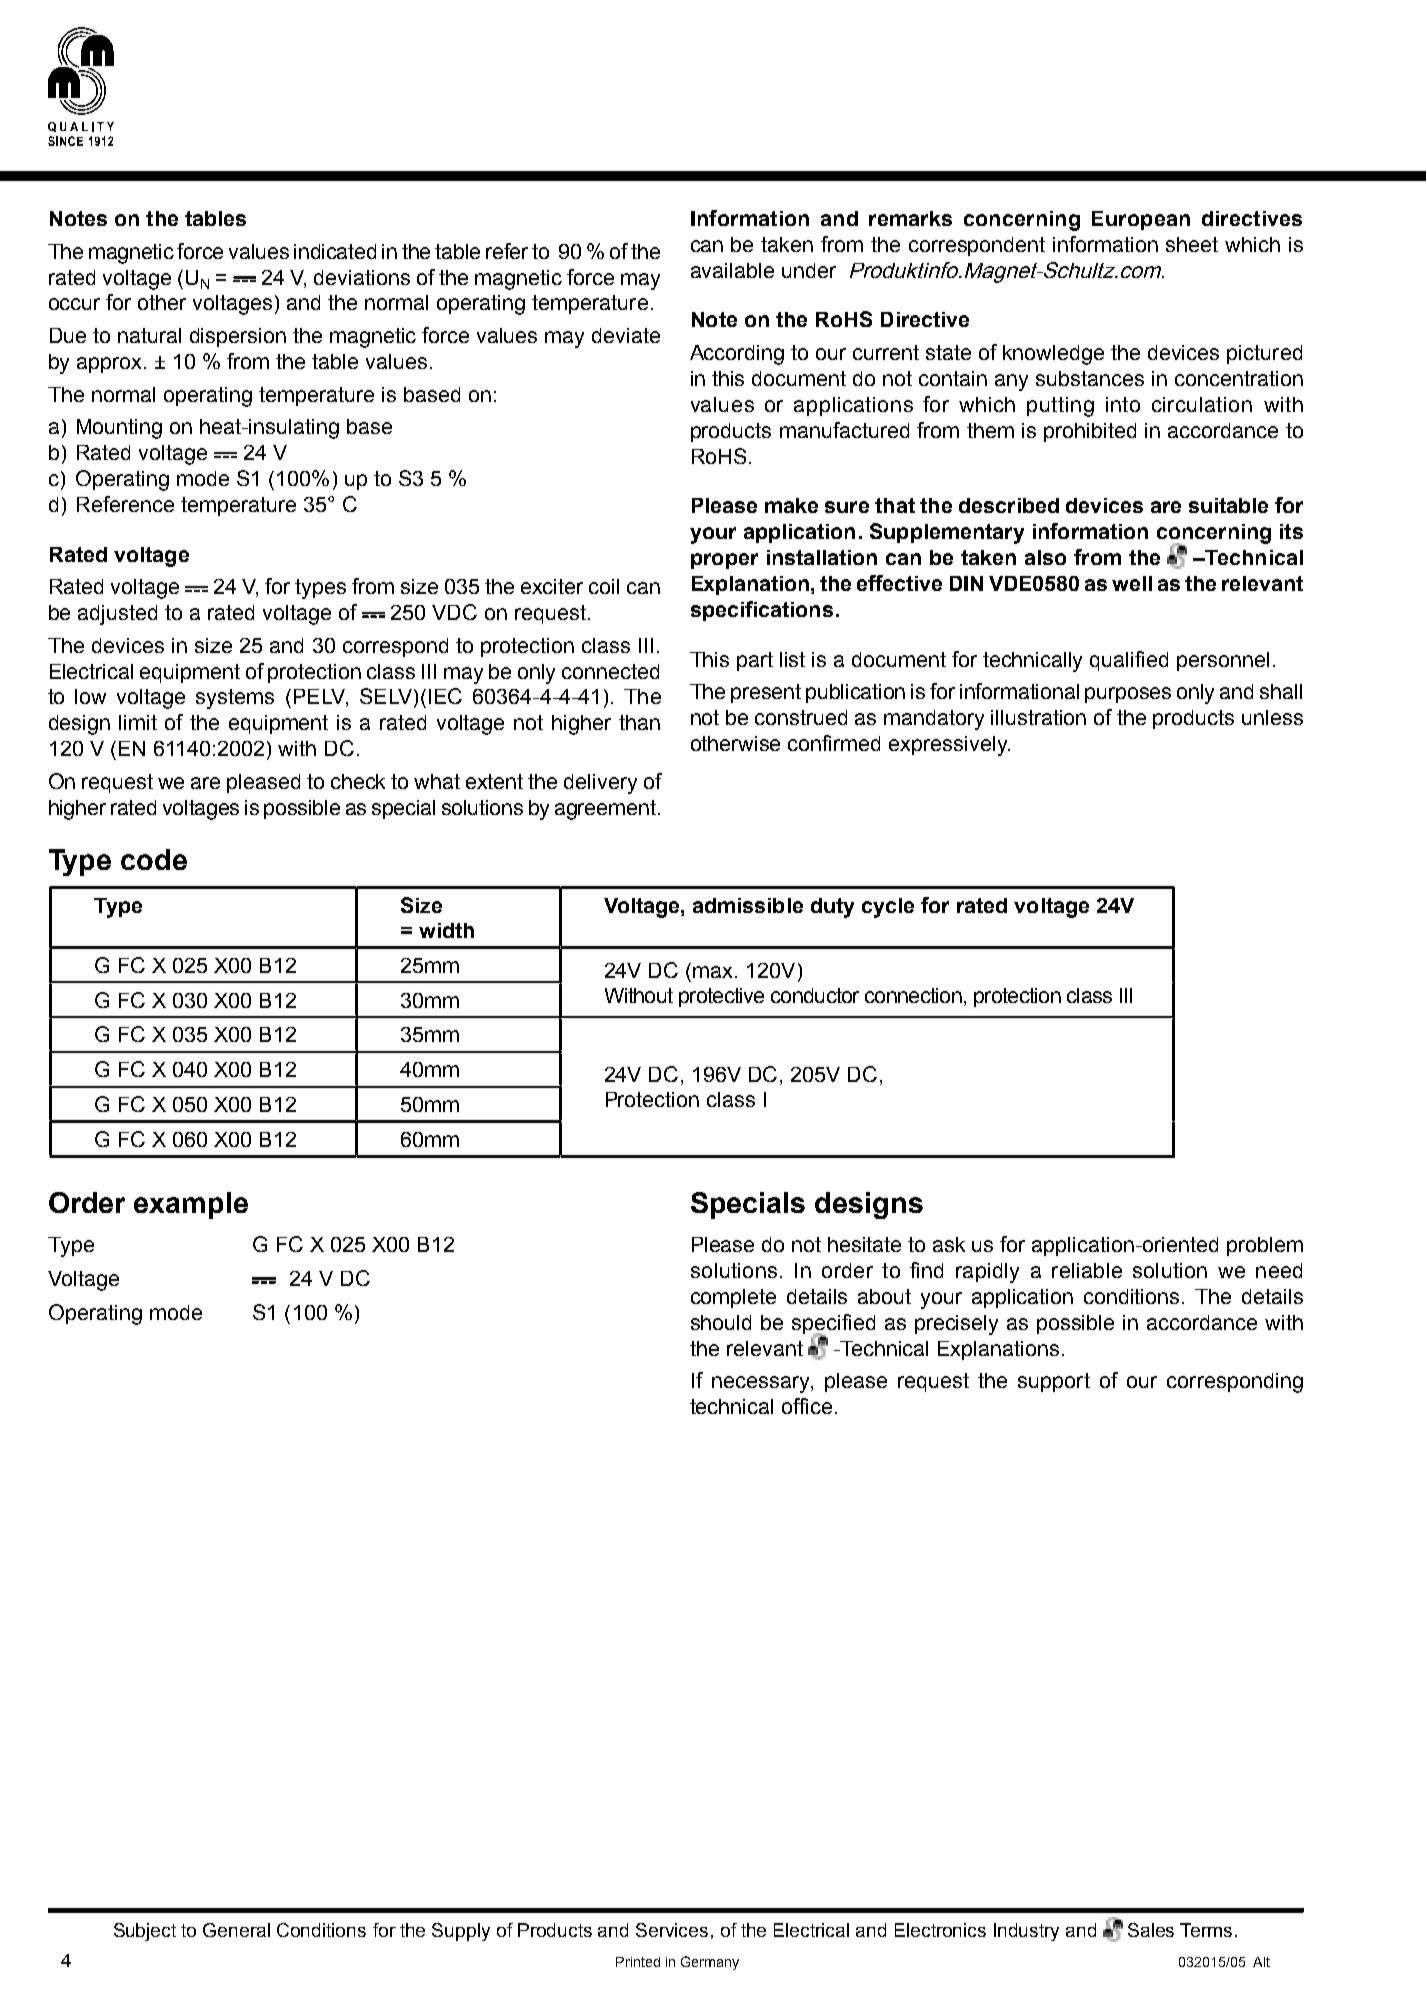 This screenshot has height=2016, width=1426. What do you see at coordinates (236, 1930) in the screenshot?
I see `General` at bounding box center [236, 1930].
